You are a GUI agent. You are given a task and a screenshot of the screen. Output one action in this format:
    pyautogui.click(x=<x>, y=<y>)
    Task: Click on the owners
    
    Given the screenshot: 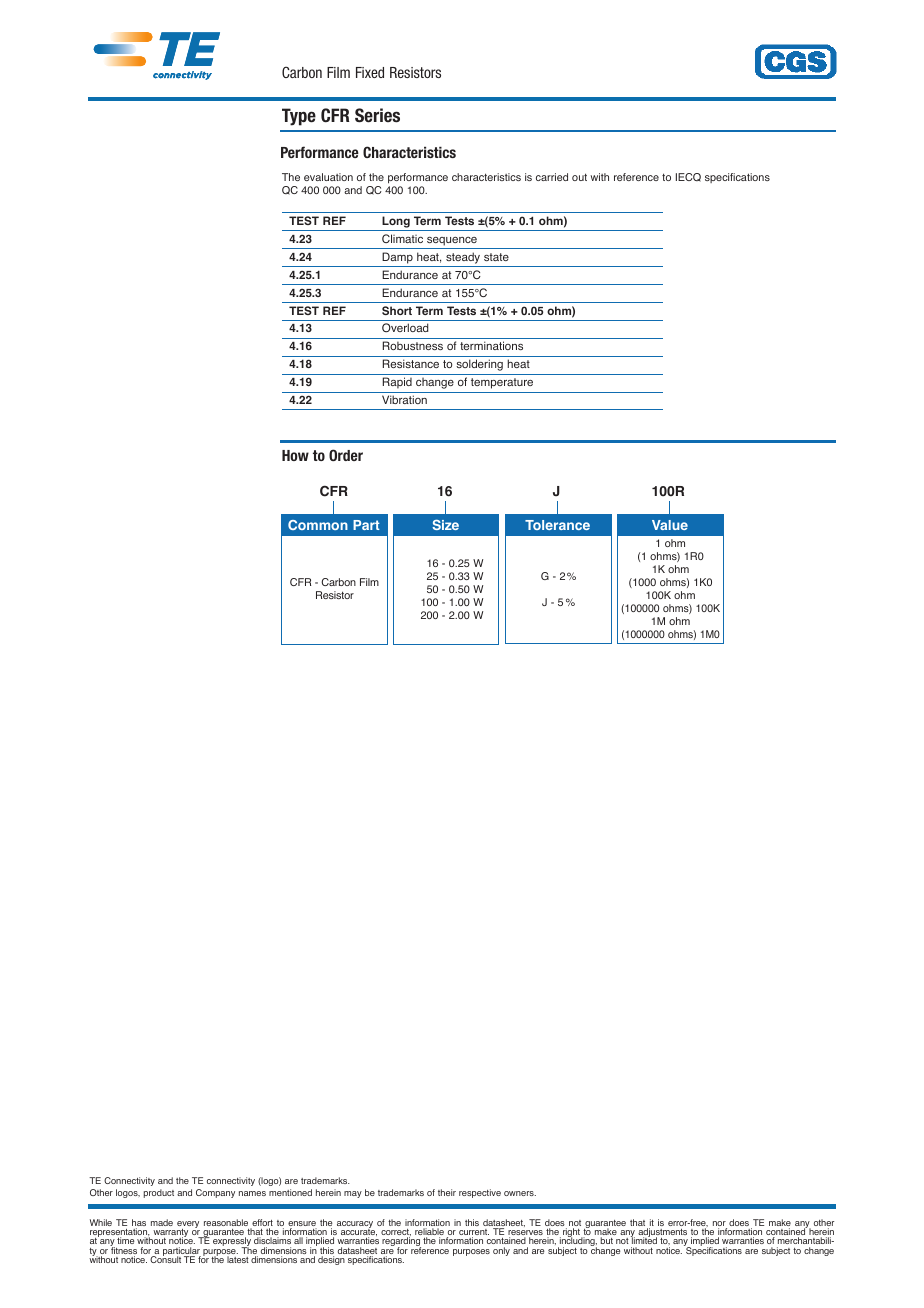 What is the action you would take?
    pyautogui.click(x=520, y=1193)
